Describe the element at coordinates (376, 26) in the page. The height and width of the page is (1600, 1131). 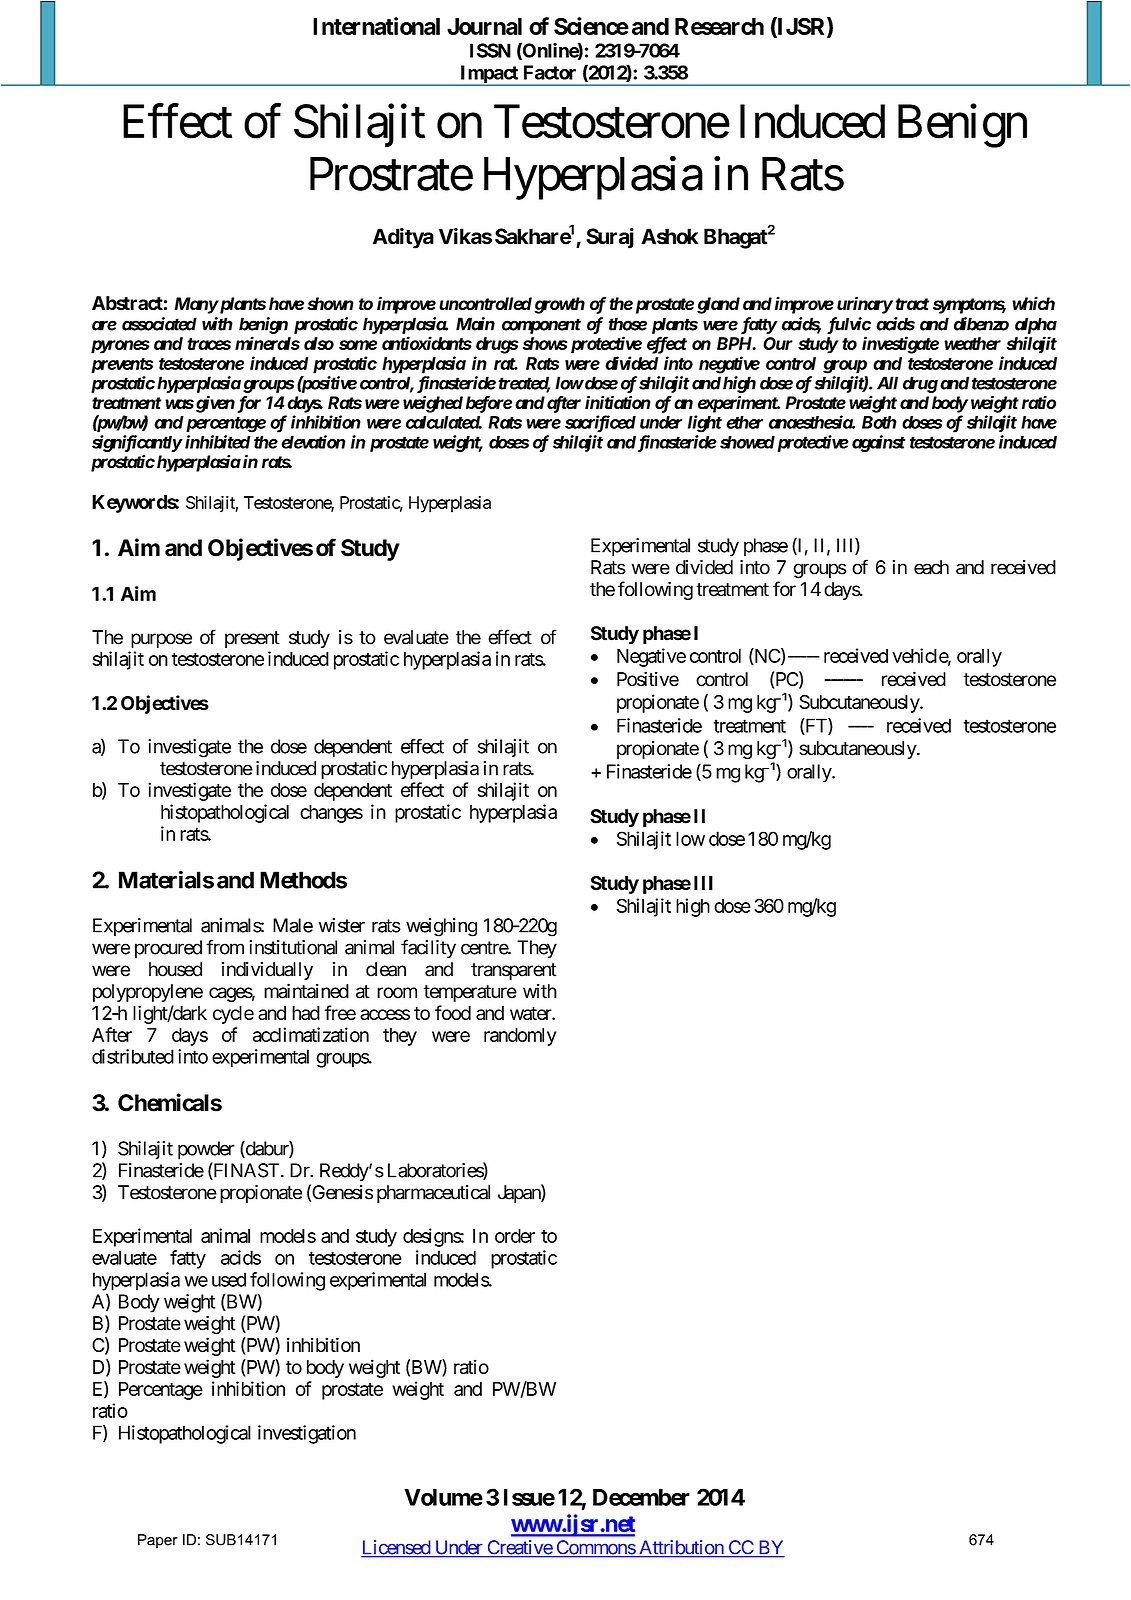
I see `International` at that location.
